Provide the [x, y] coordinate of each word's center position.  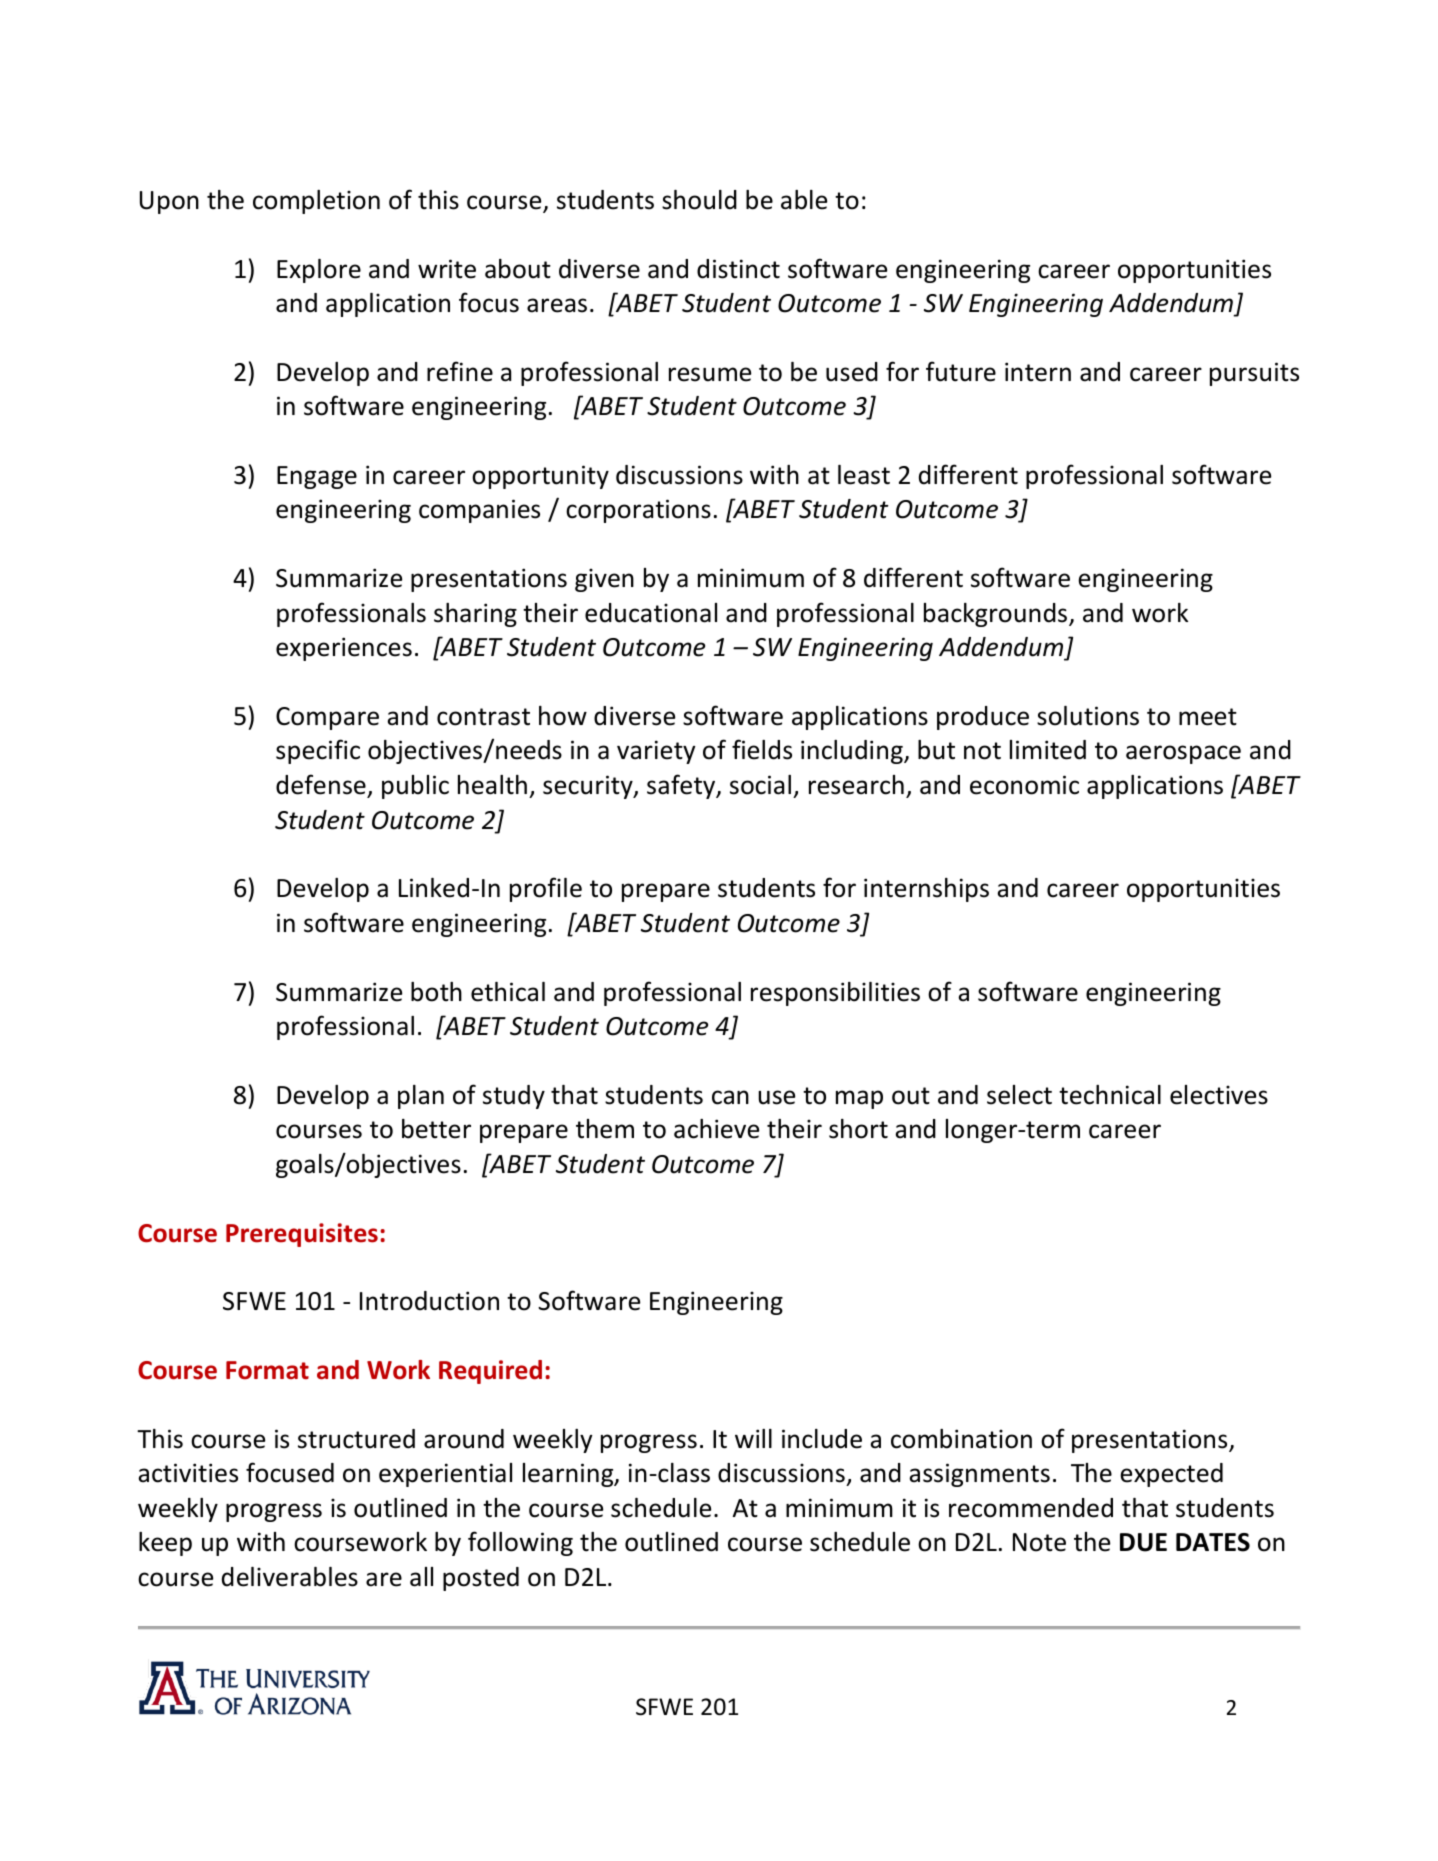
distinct [738, 269]
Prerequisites [302, 1235]
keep [165, 1544]
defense [321, 784]
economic [1024, 785]
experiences [344, 649]
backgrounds [997, 615]
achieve [716, 1129]
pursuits [1254, 374]
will [753, 1438]
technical [1110, 1095]
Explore [319, 271]
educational [651, 613]
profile [546, 889]
